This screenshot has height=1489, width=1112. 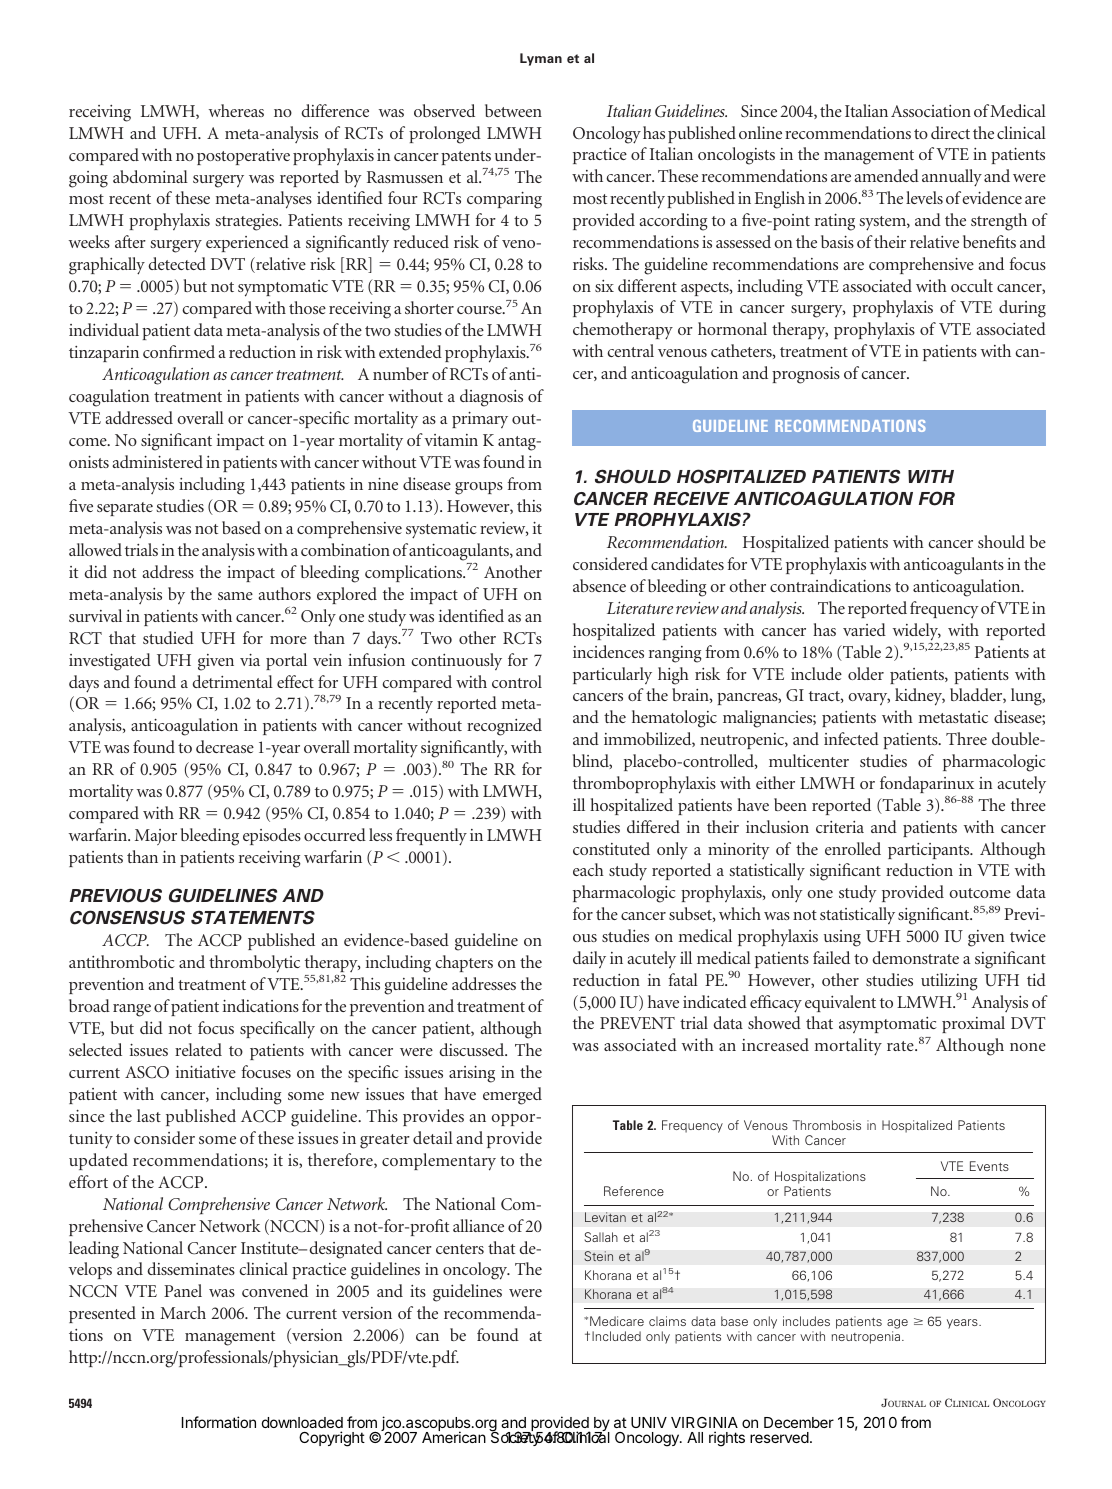 I want to click on thrombolytic, so click(x=254, y=964).
